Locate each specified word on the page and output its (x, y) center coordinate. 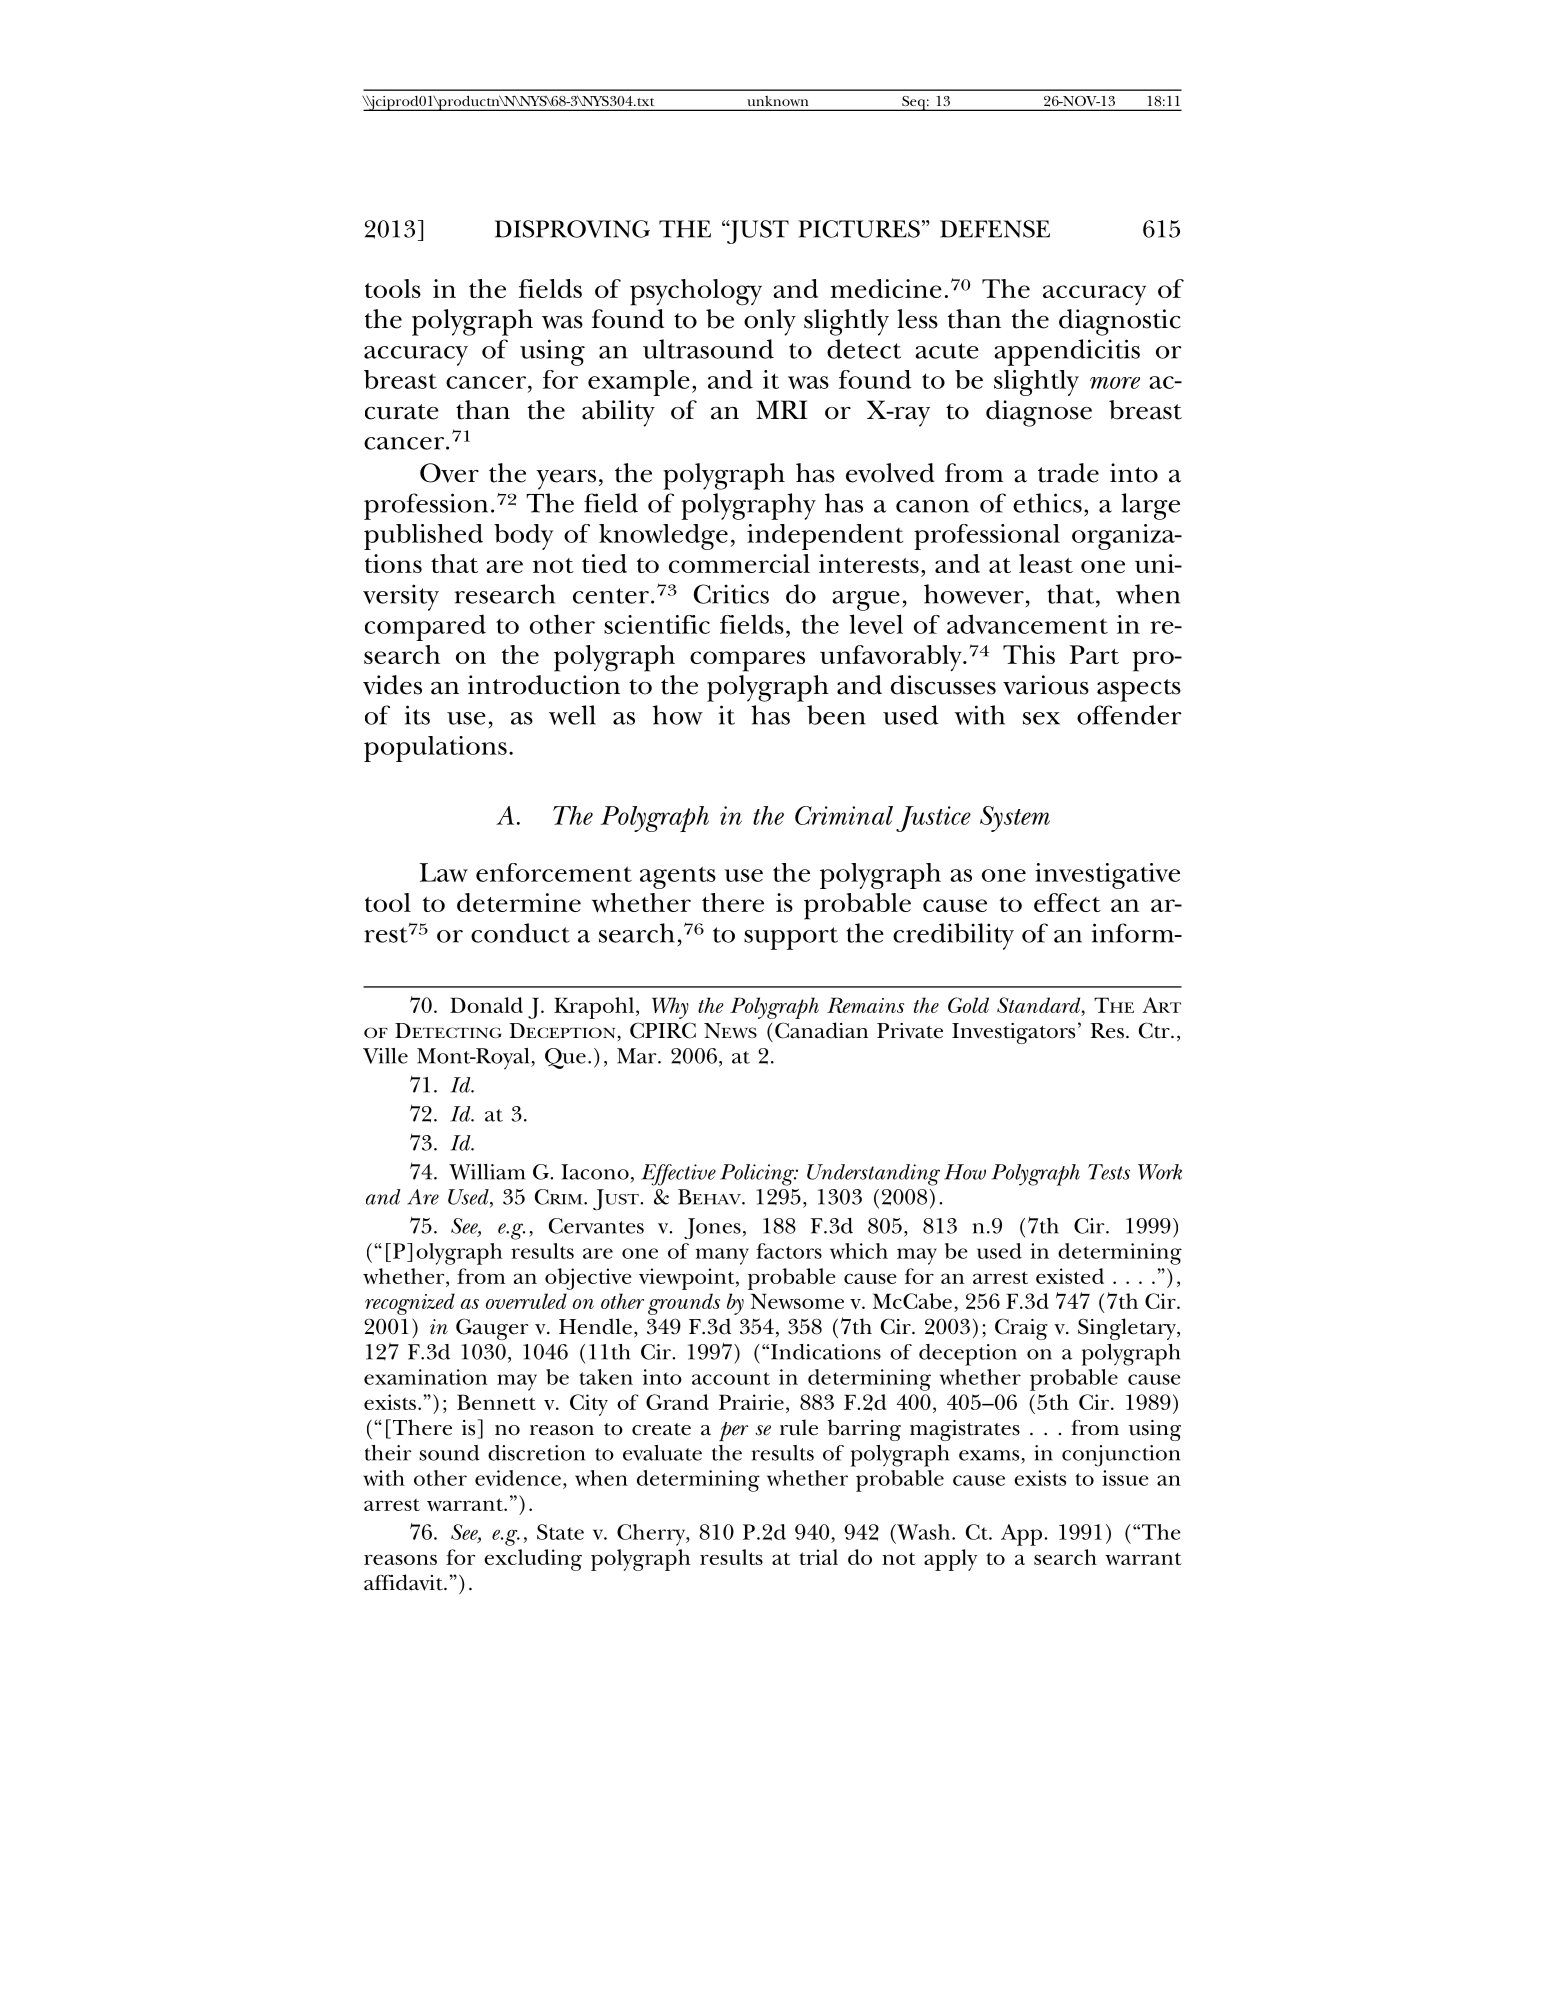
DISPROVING (572, 229)
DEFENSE (995, 229)
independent (825, 537)
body (523, 537)
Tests (1109, 1172)
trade (1068, 473)
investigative (1107, 876)
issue (1125, 1478)
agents (678, 877)
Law (444, 872)
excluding (533, 1560)
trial (818, 1557)
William (487, 1172)
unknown (778, 101)
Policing (758, 1175)
